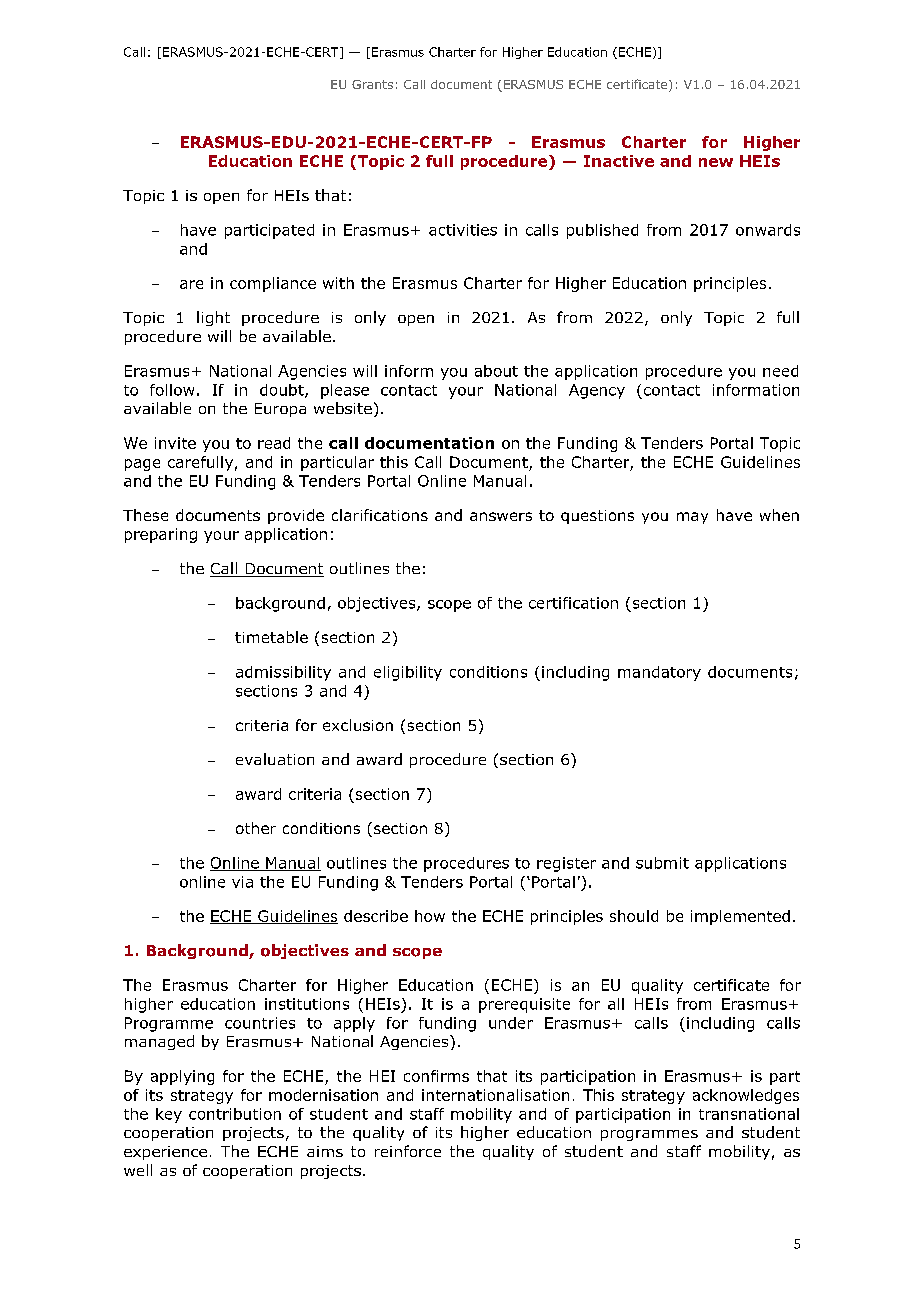  What do you see at coordinates (175, 443) in the screenshot?
I see `invite` at bounding box center [175, 443].
